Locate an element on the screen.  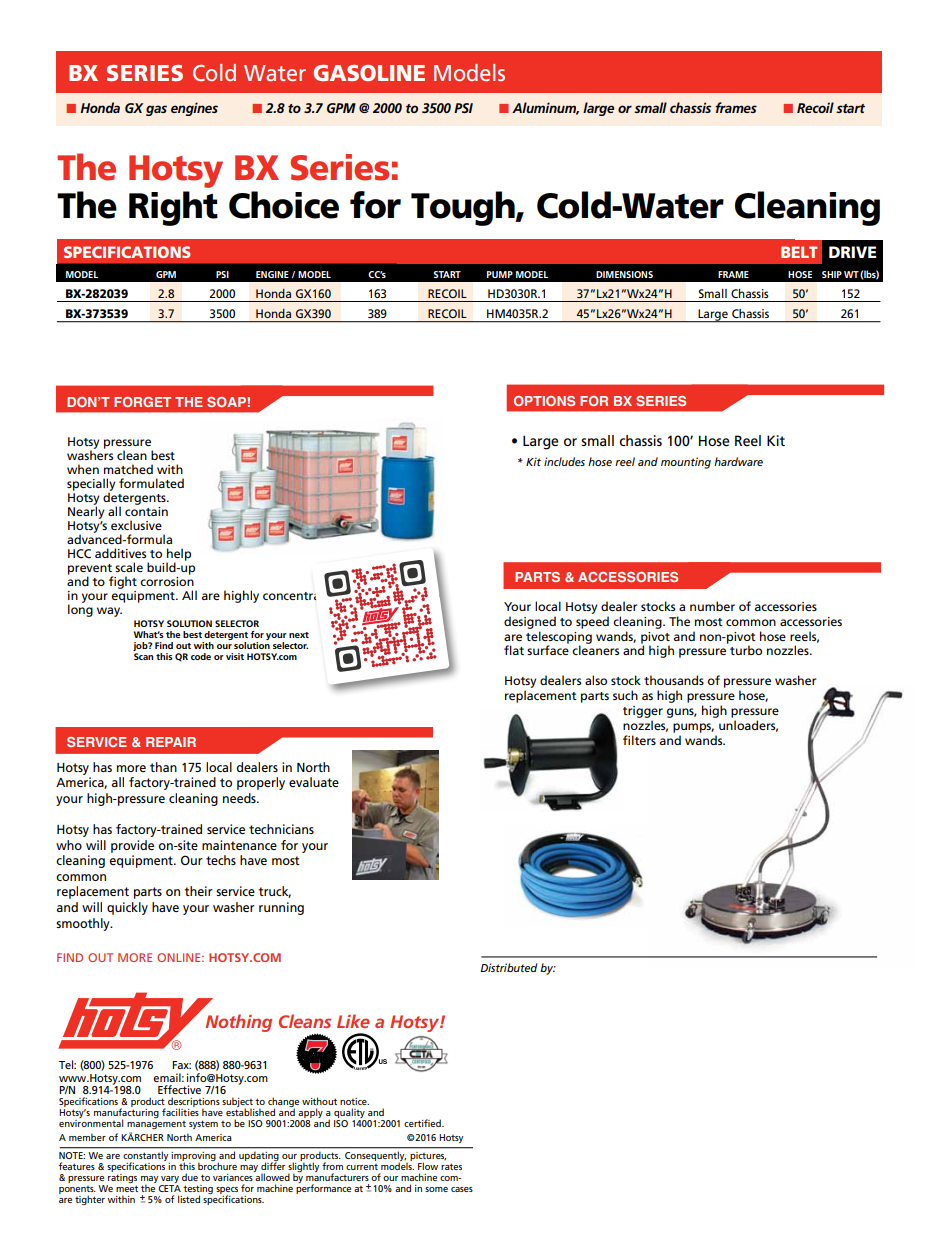
includes is located at coordinates (564, 461).
